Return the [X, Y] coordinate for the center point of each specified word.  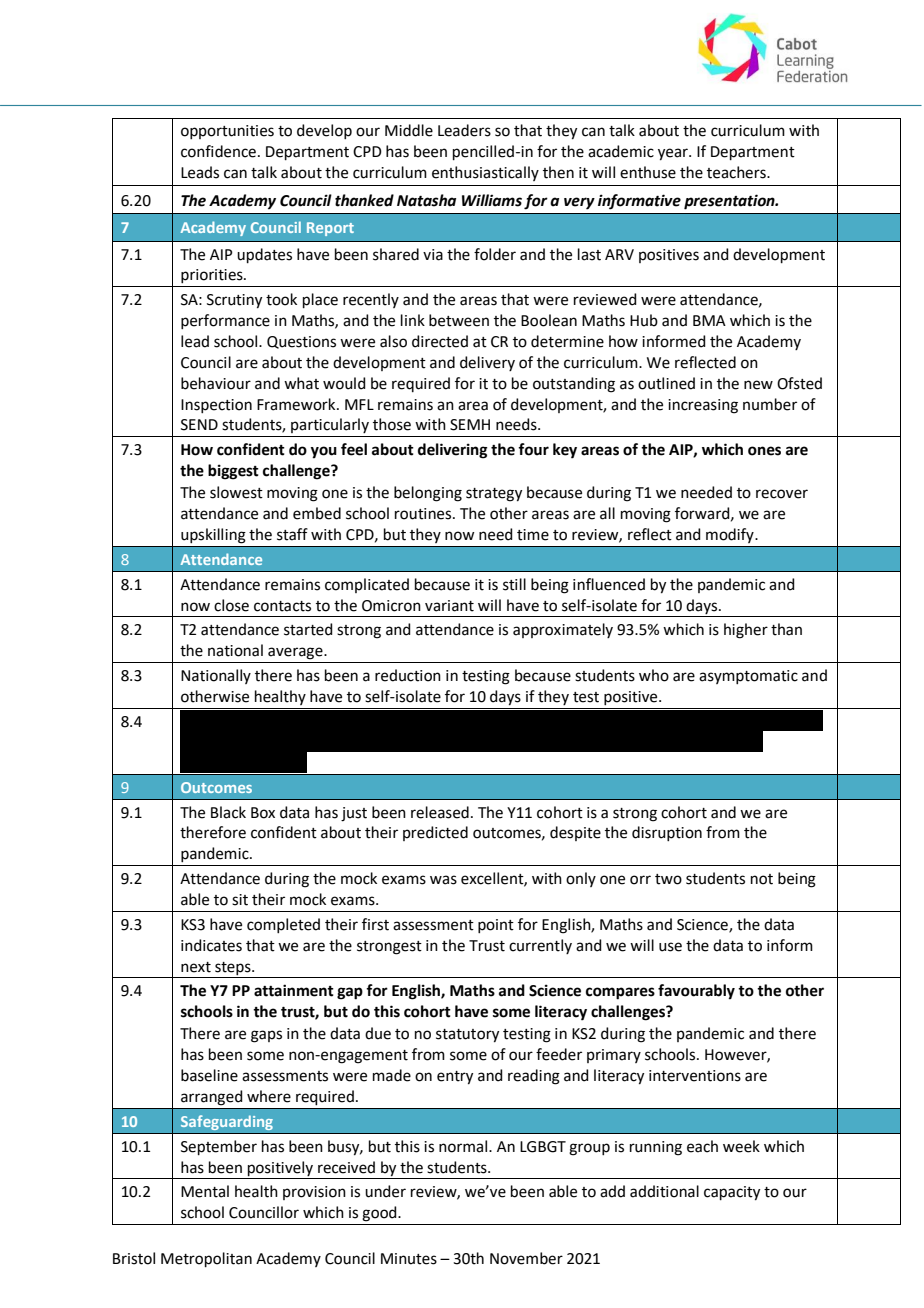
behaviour [216, 383]
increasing [703, 406]
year [674, 154]
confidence [218, 151]
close [231, 605]
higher [746, 631]
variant [449, 606]
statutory [467, 1036]
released [440, 812]
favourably [696, 992]
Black [228, 812]
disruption [667, 833]
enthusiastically [485, 173]
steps [234, 968]
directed [440, 341]
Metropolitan [206, 1259]
